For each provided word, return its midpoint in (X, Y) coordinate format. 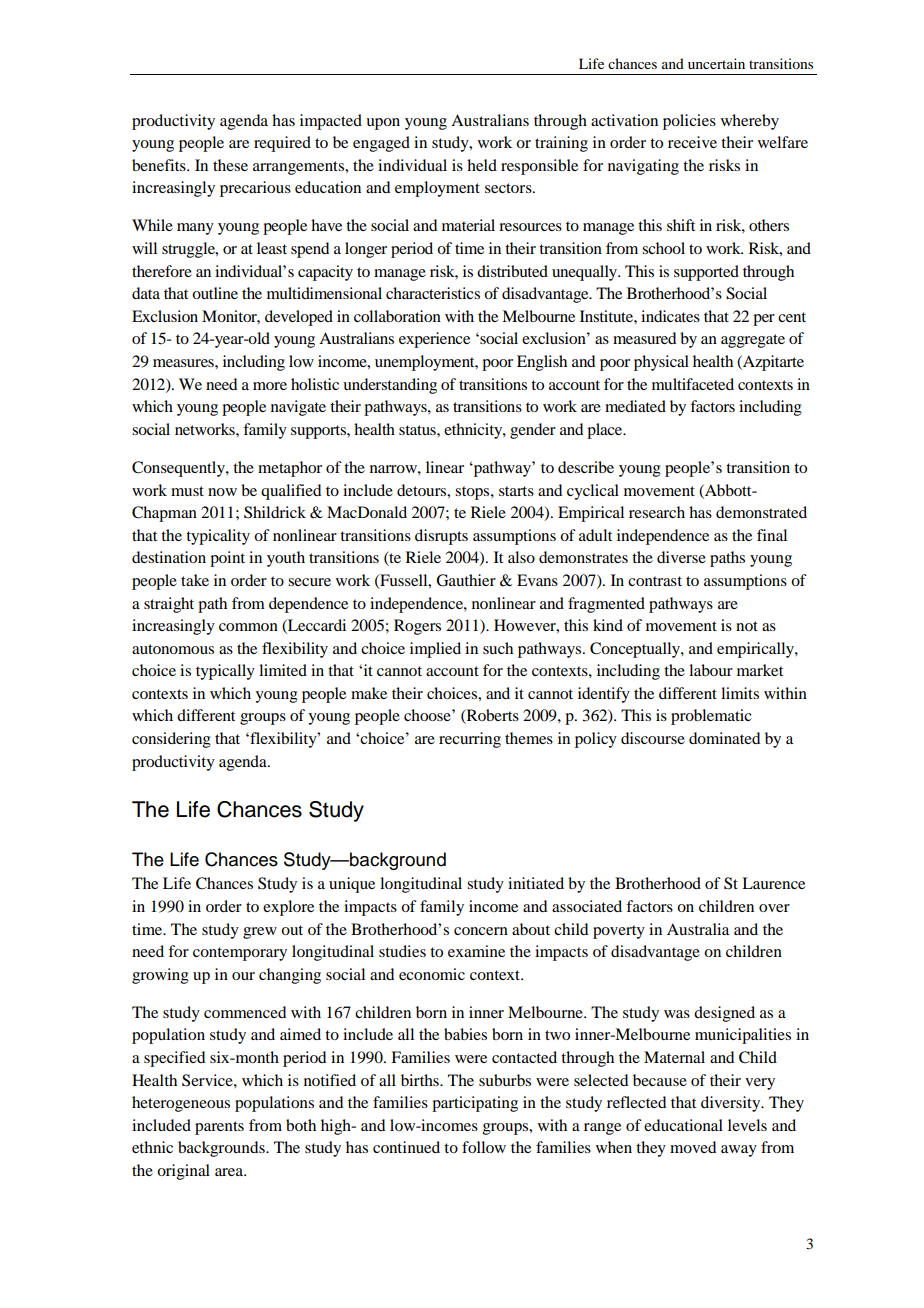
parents (219, 1128)
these (230, 165)
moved (693, 1147)
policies (689, 122)
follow (484, 1147)
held (482, 165)
